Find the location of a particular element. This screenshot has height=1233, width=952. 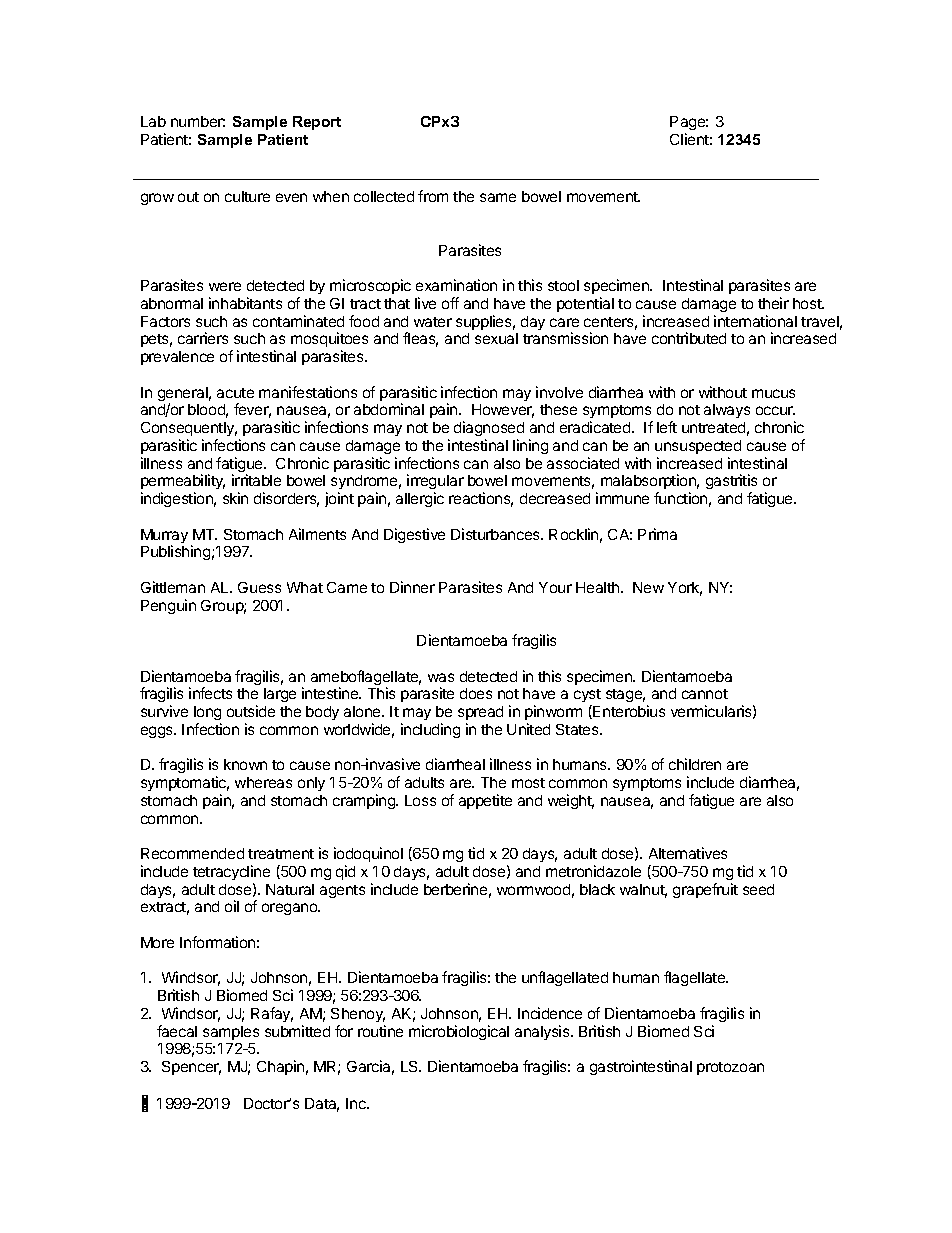

their is located at coordinates (773, 303).
